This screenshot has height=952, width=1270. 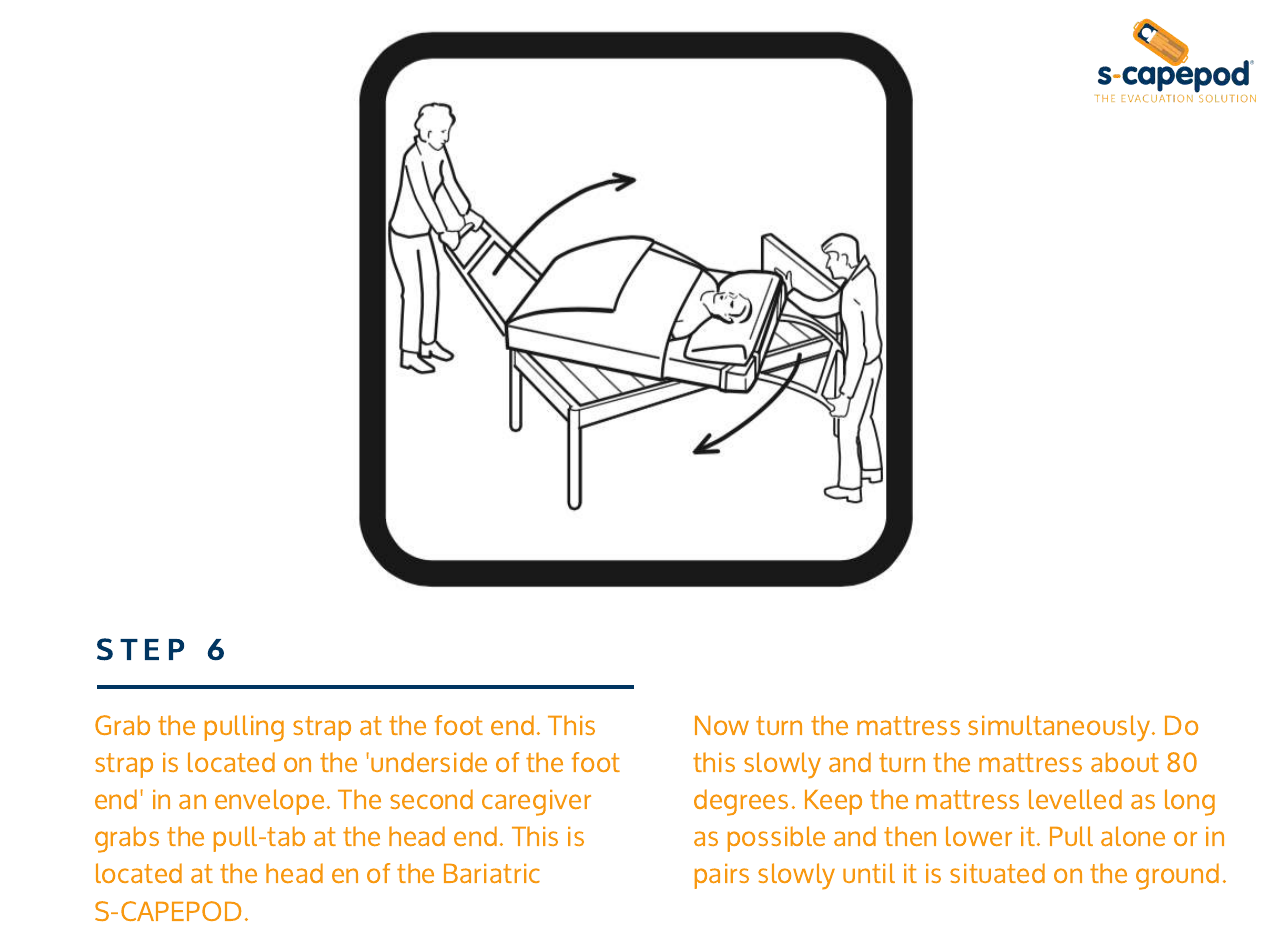 I want to click on Bariatric, so click(x=492, y=873).
